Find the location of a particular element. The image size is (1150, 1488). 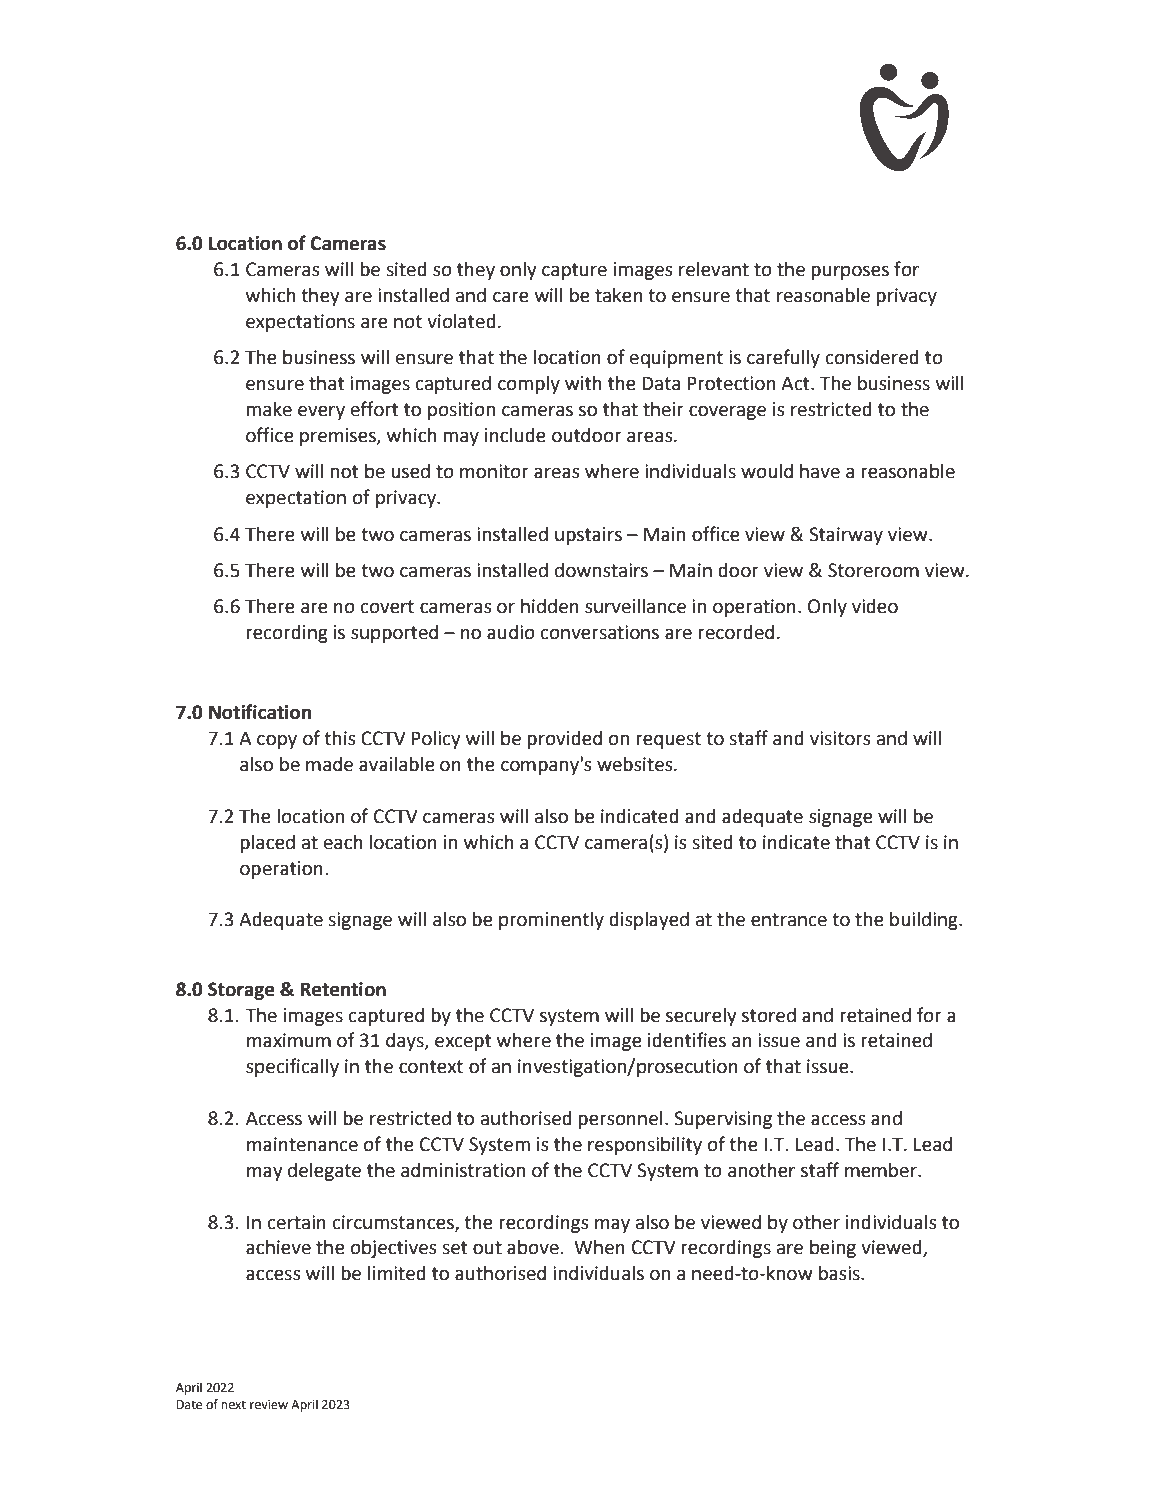

taken is located at coordinates (619, 295).
